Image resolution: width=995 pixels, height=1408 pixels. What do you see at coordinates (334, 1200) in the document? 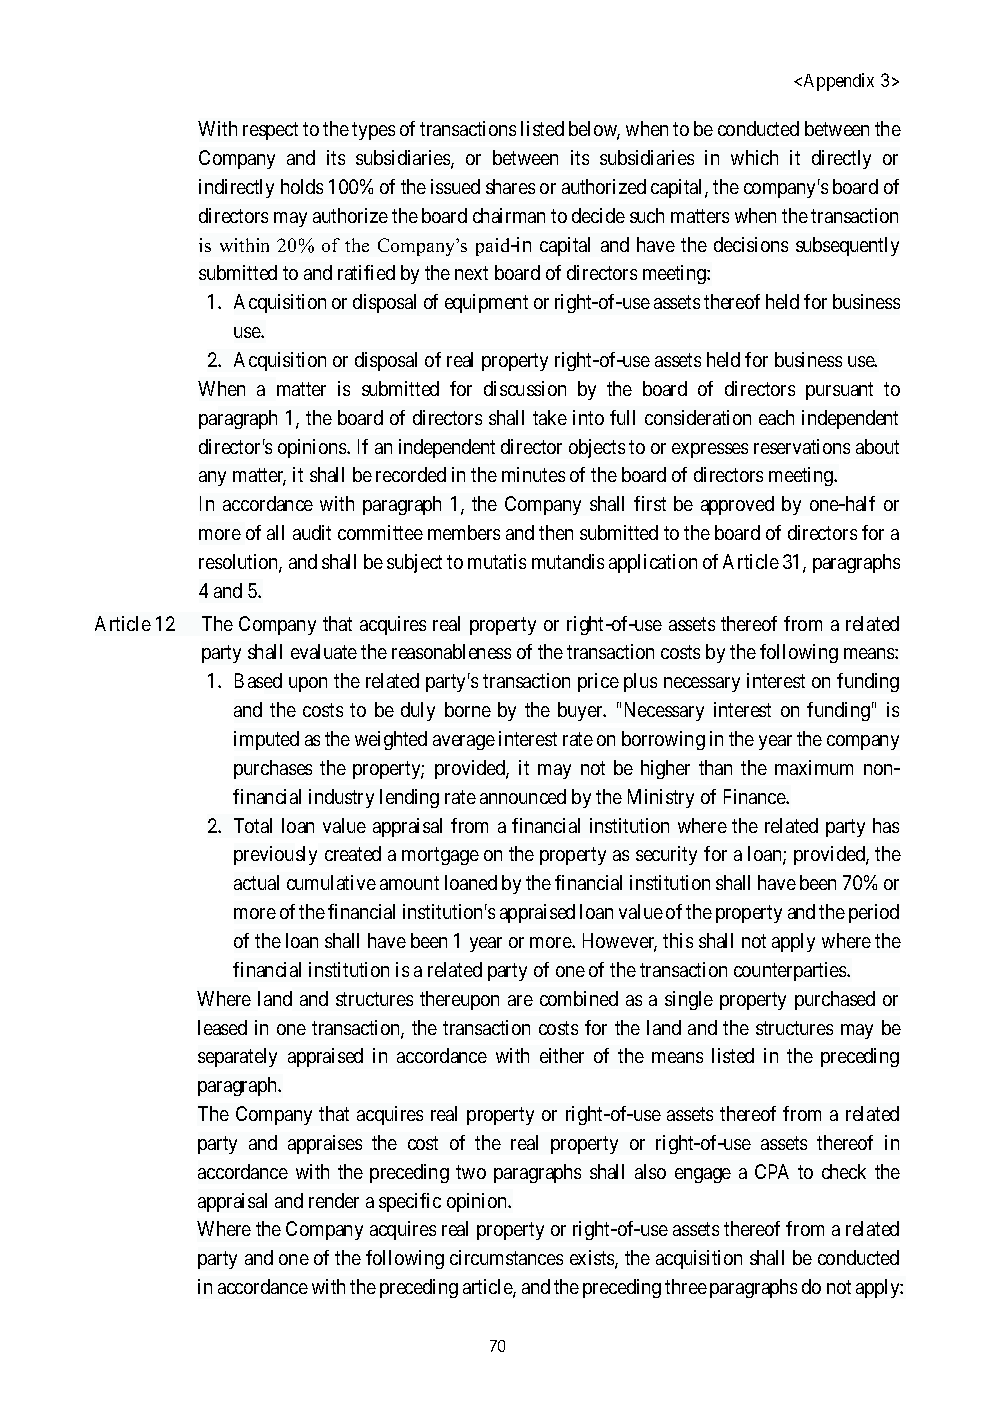
I see `render` at bounding box center [334, 1200].
